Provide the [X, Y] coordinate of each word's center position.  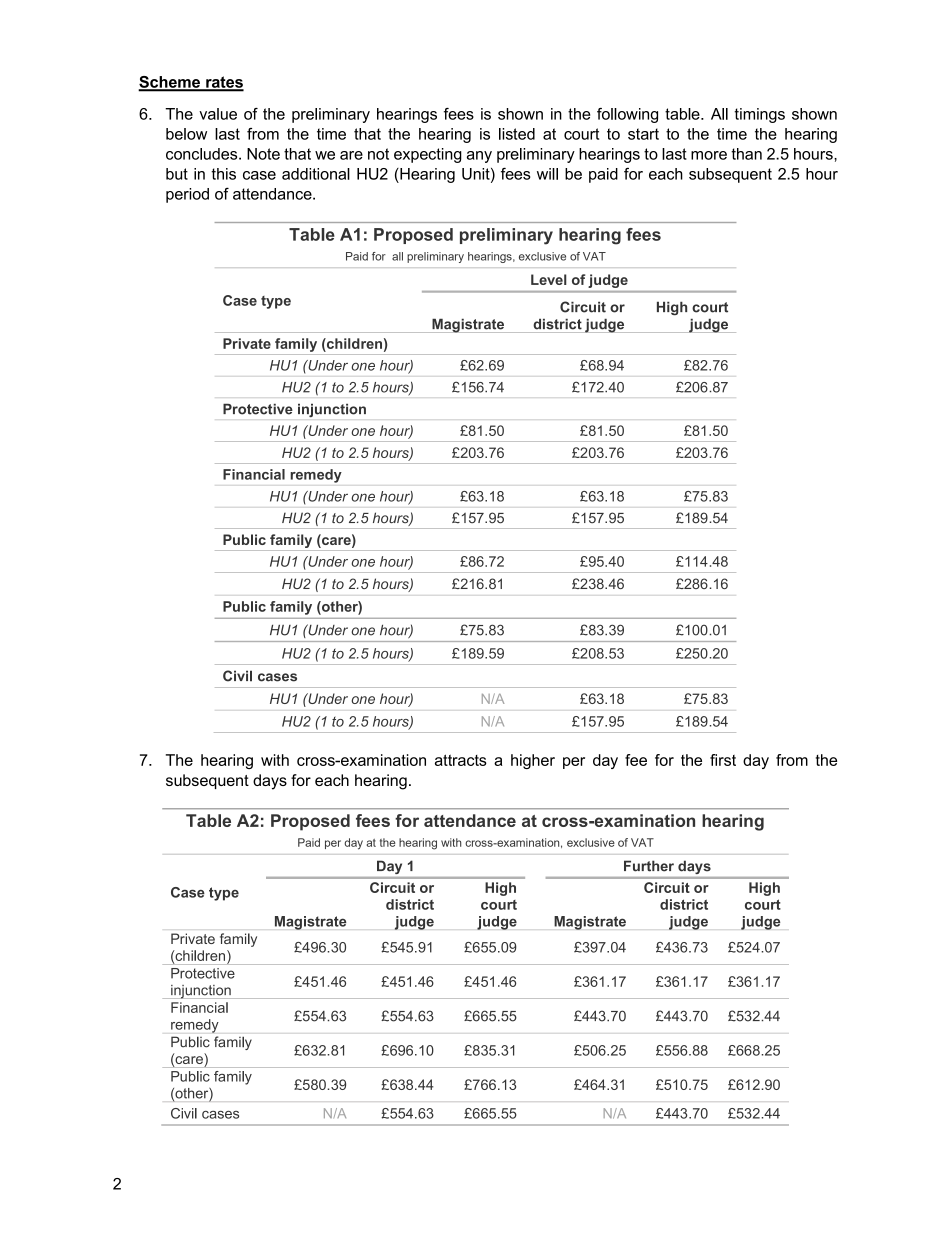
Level [549, 279]
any [479, 157]
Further [649, 866]
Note [263, 154]
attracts [461, 760]
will [547, 174]
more [709, 155]
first [723, 760]
